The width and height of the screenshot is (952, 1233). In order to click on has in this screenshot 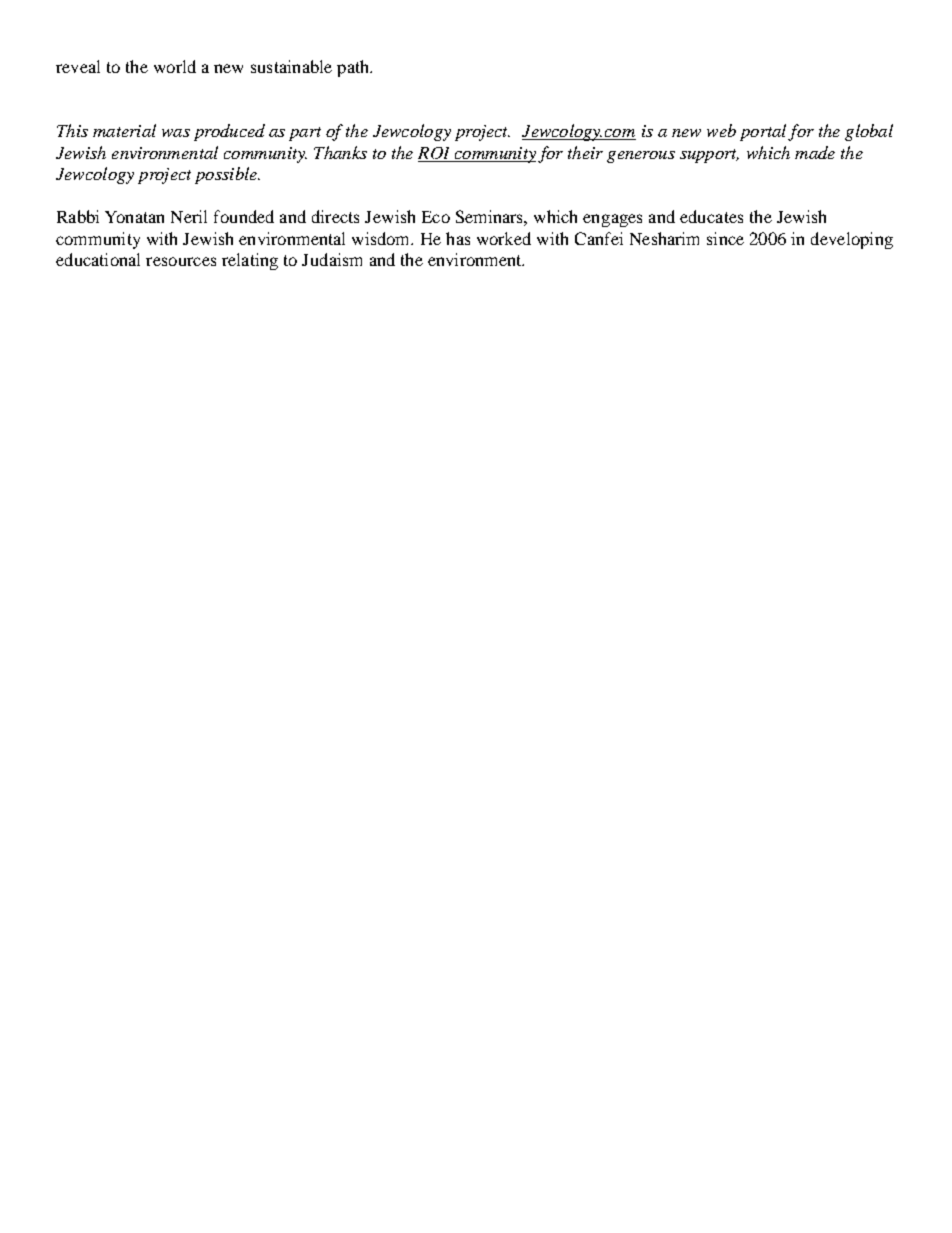, I will do `click(458, 238)`.
